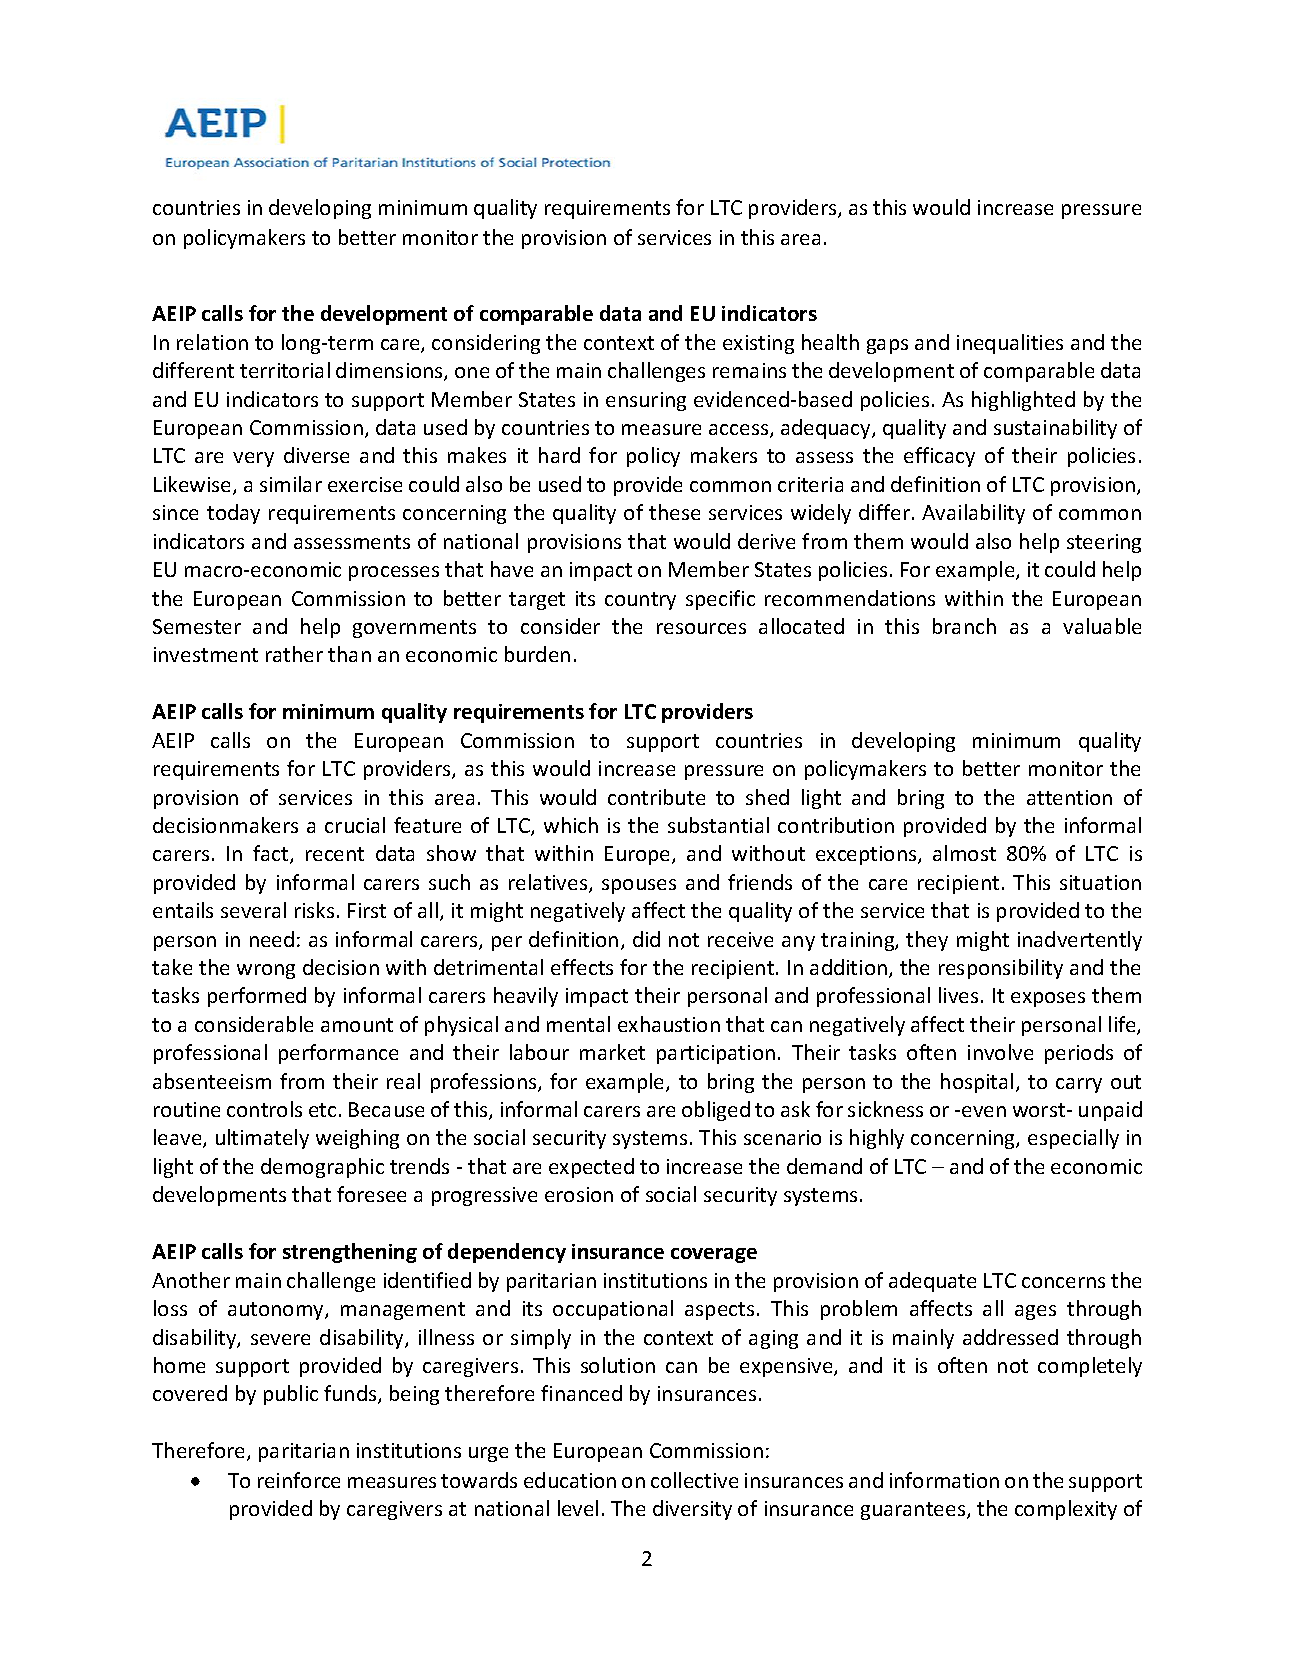 The image size is (1295, 1676). What do you see at coordinates (646, 939) in the document?
I see `did` at bounding box center [646, 939].
